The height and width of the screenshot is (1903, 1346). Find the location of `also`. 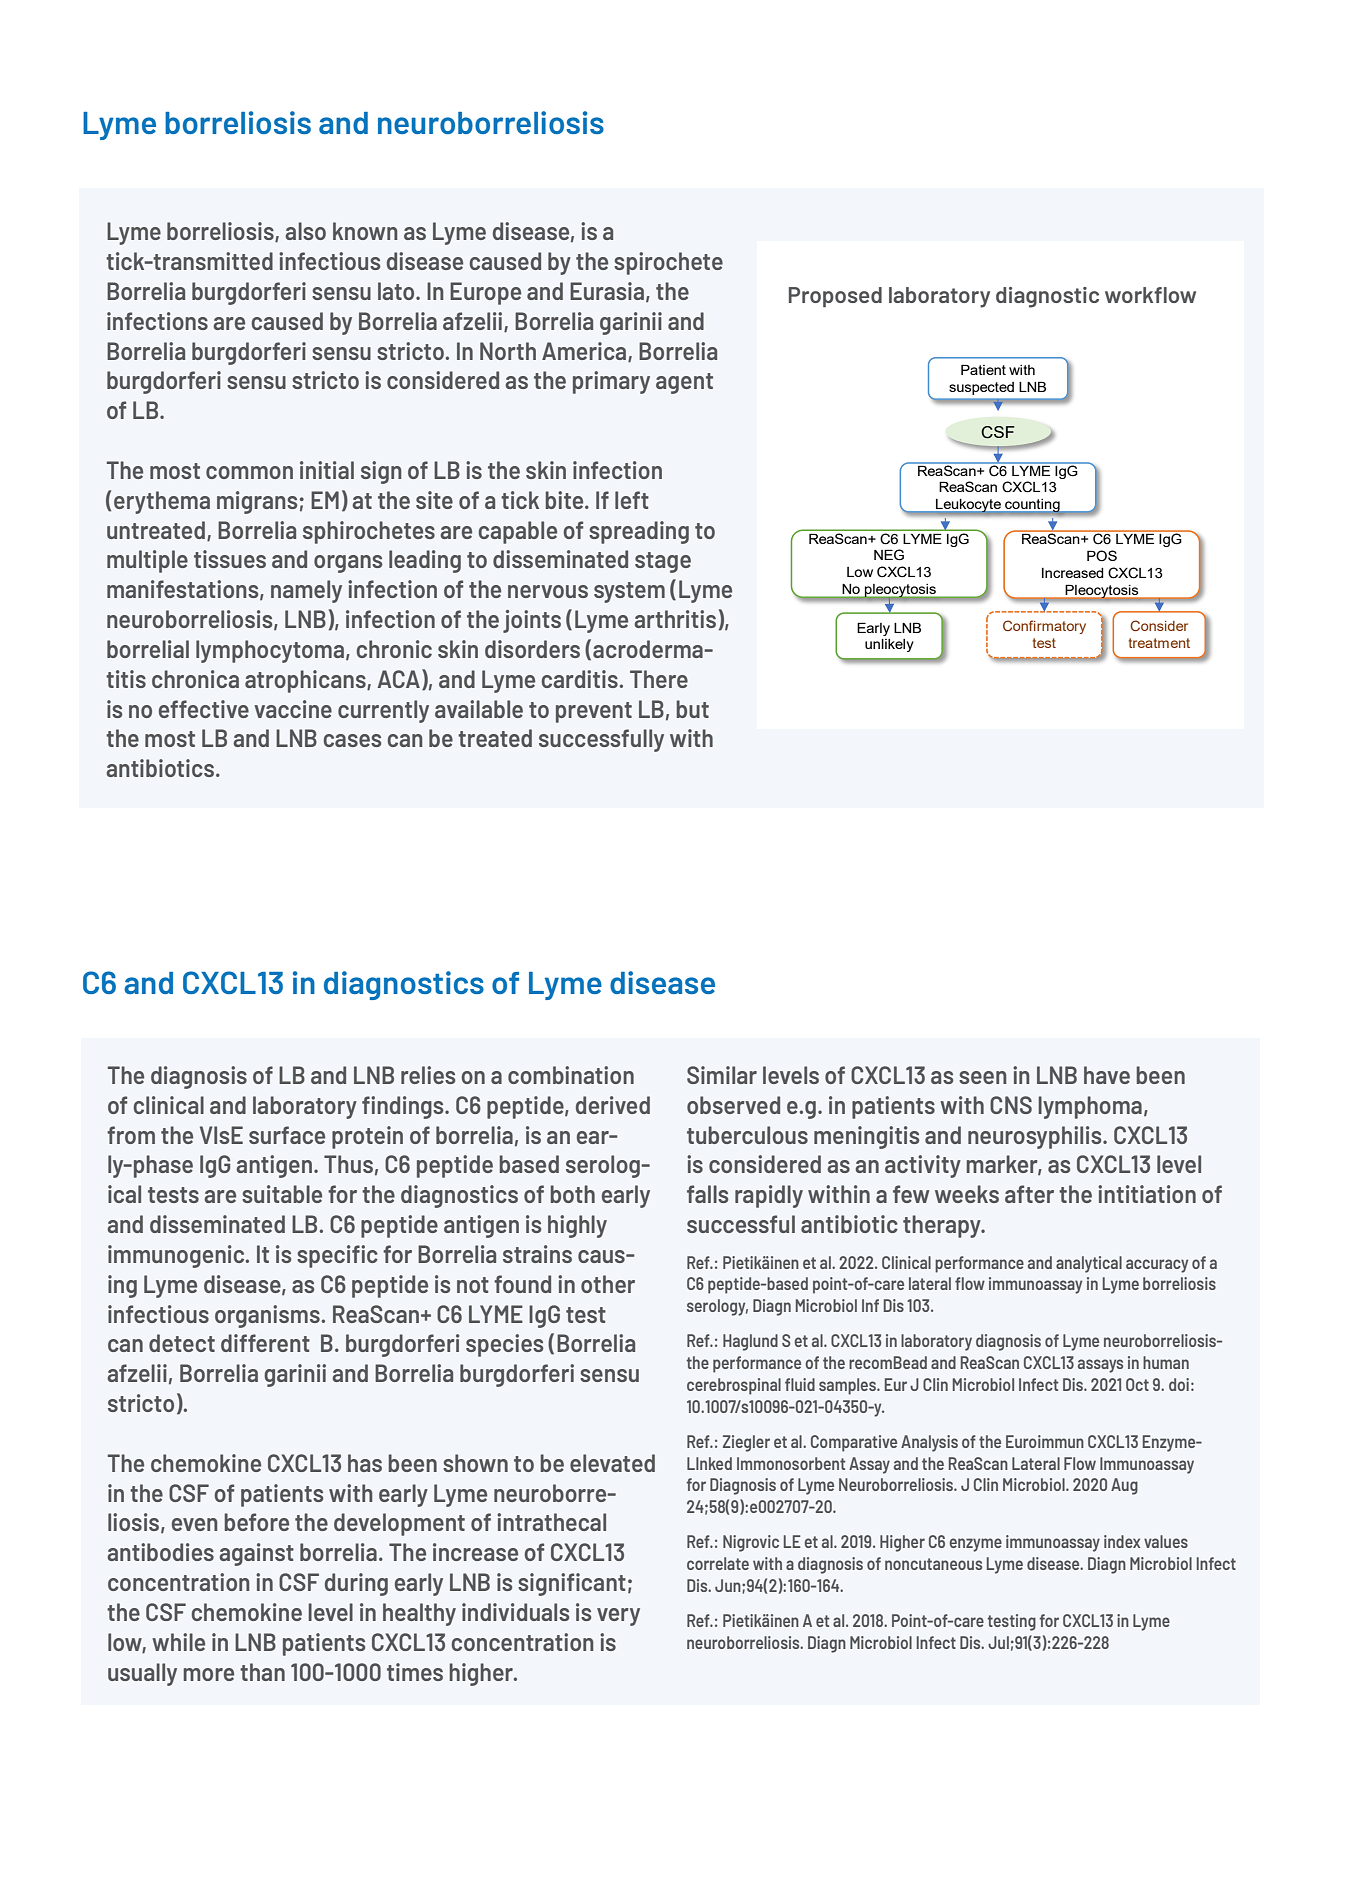

also is located at coordinates (305, 231).
